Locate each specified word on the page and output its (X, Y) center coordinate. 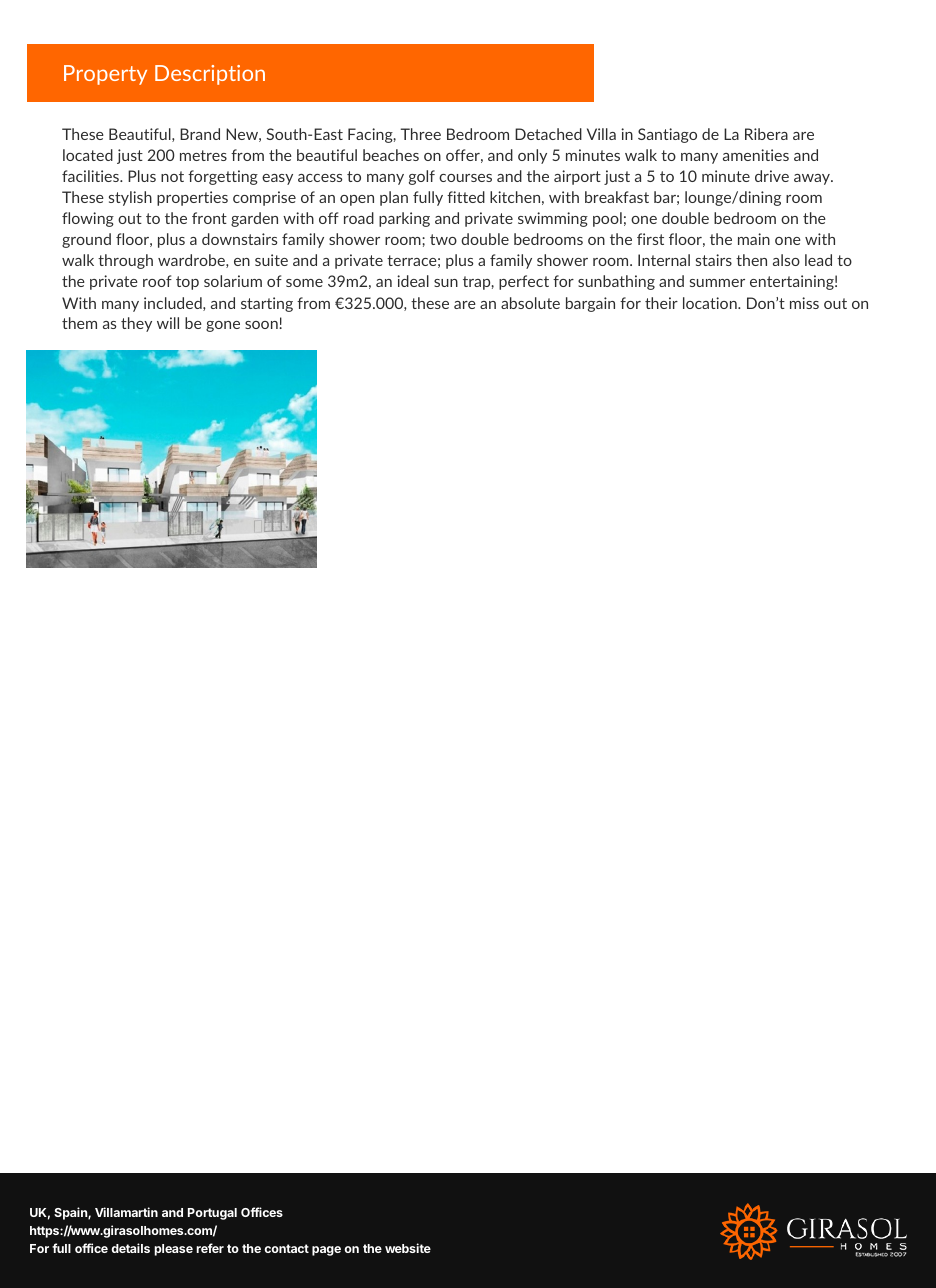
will (168, 323)
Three (420, 134)
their (661, 303)
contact (286, 1248)
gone (223, 326)
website (408, 1248)
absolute (530, 303)
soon (262, 325)
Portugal (212, 1214)
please (173, 1250)
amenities (756, 155)
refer (210, 1248)
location (711, 303)
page (326, 1251)
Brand (200, 134)
